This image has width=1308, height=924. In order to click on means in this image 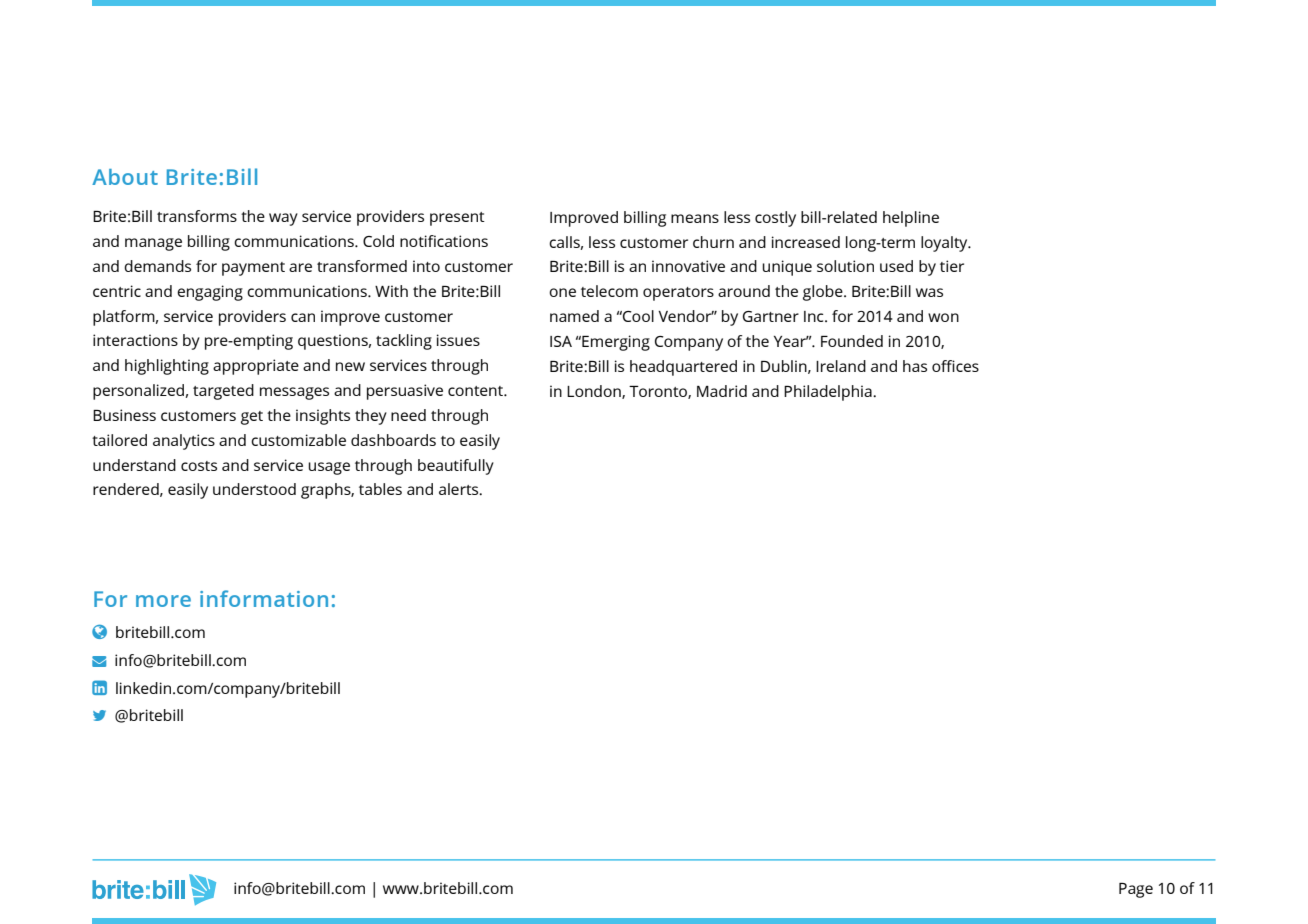, I will do `click(695, 218)`.
